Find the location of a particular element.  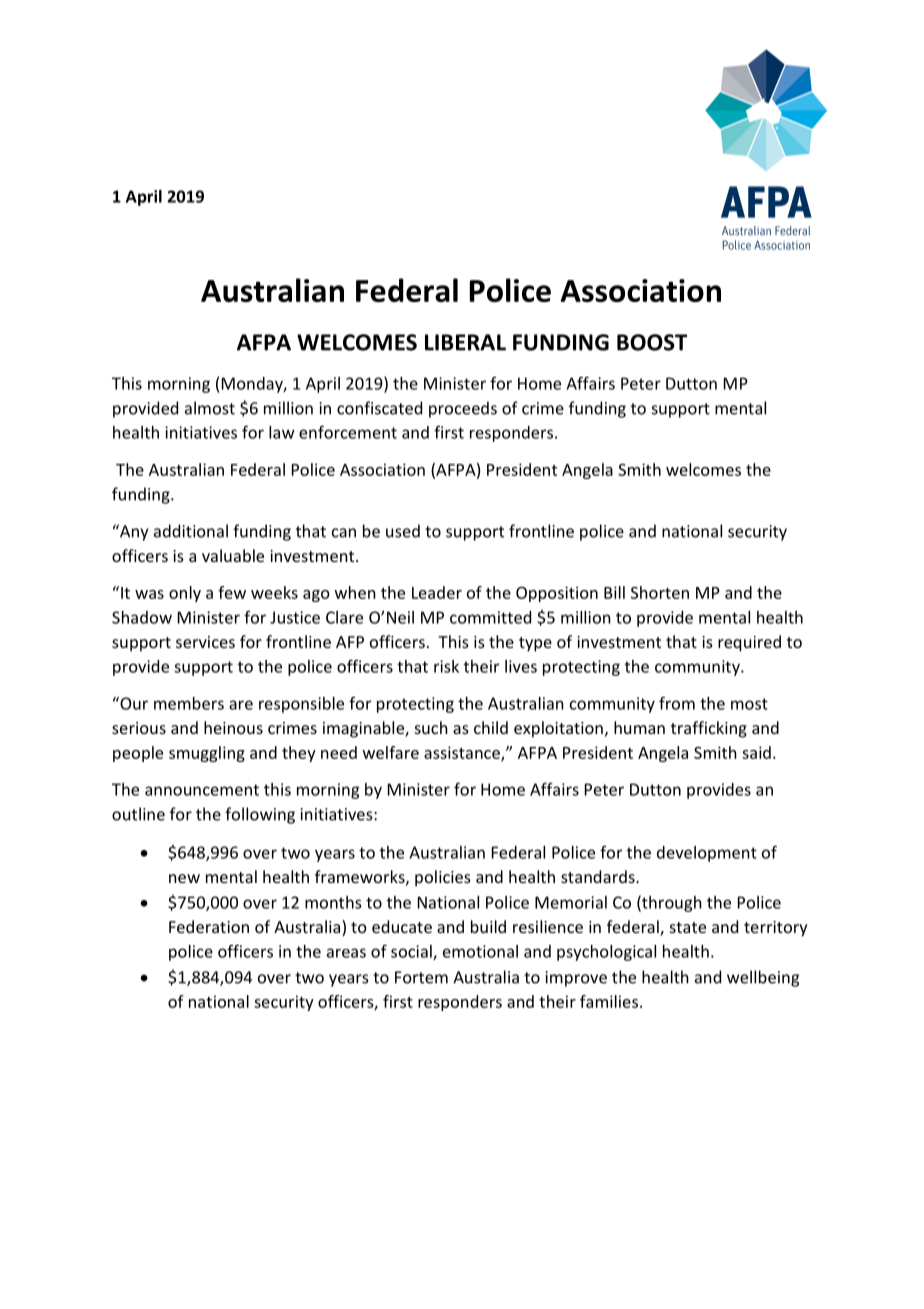

following is located at coordinates (260, 815).
